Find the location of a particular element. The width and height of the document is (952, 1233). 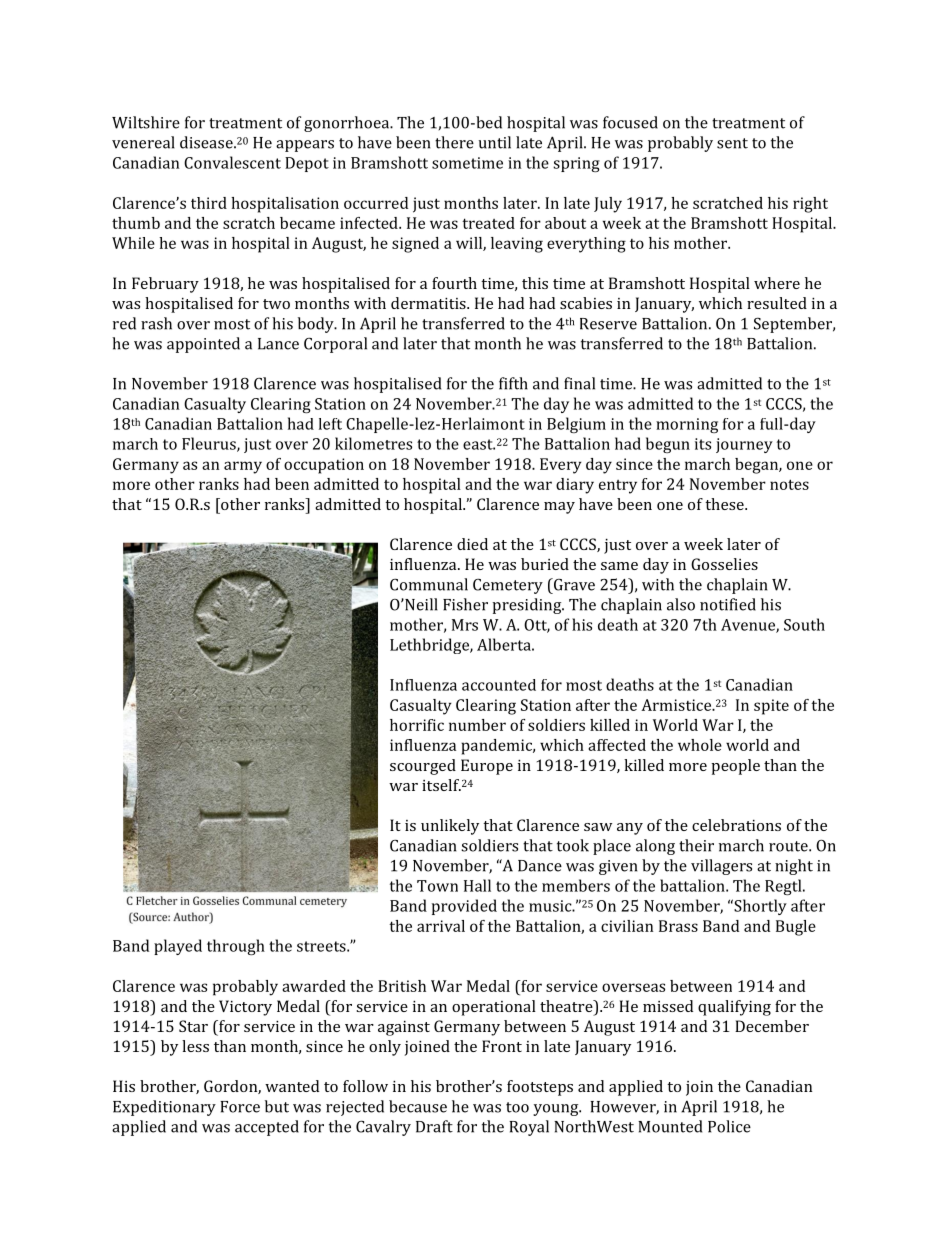

sent is located at coordinates (732, 143).
